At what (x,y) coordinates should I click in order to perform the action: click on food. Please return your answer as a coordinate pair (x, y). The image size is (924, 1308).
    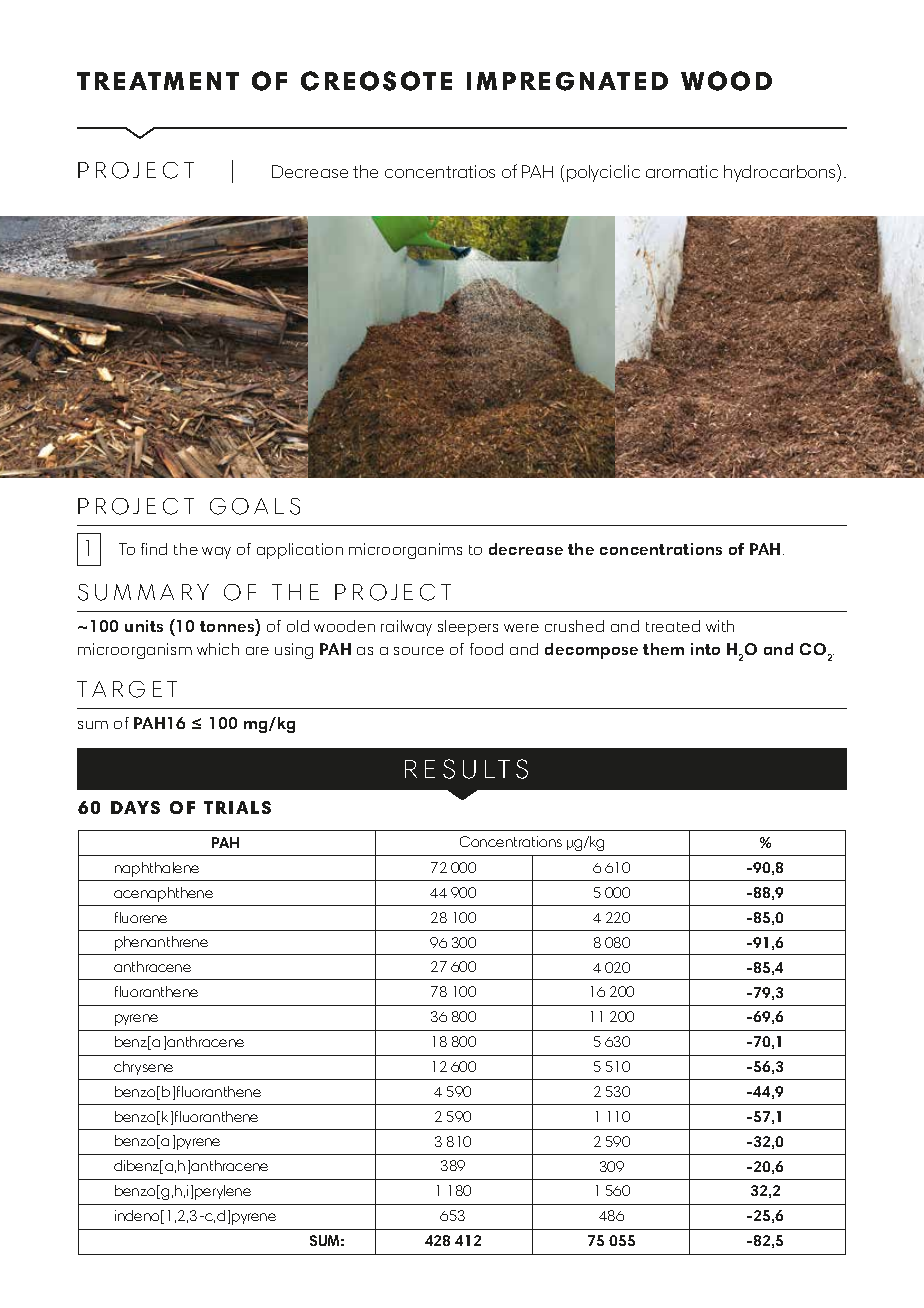
    Looking at the image, I should click on (486, 649).
